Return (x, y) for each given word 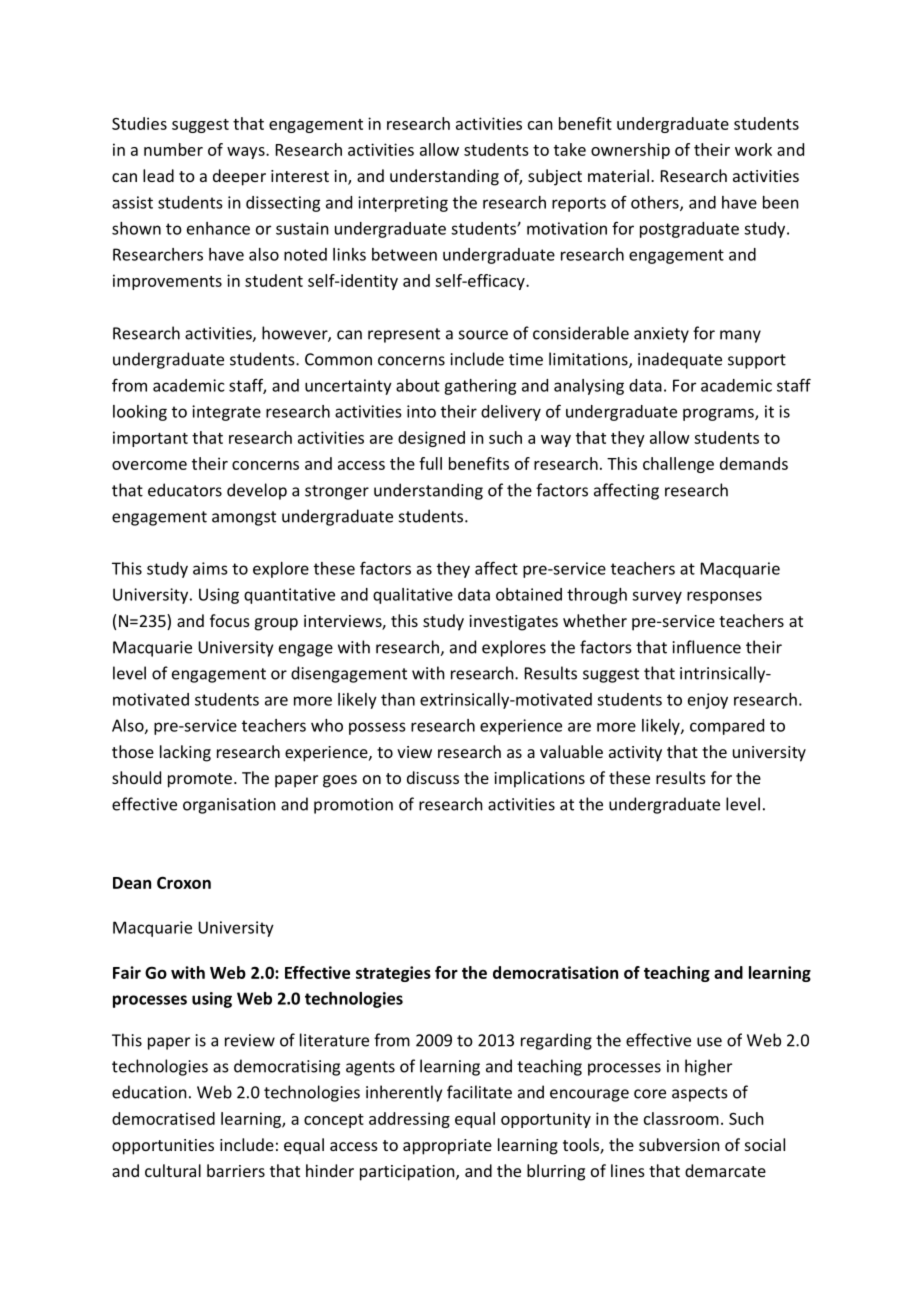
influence (707, 647)
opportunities (163, 1147)
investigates (513, 623)
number (173, 149)
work (753, 149)
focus (230, 620)
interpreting (403, 204)
